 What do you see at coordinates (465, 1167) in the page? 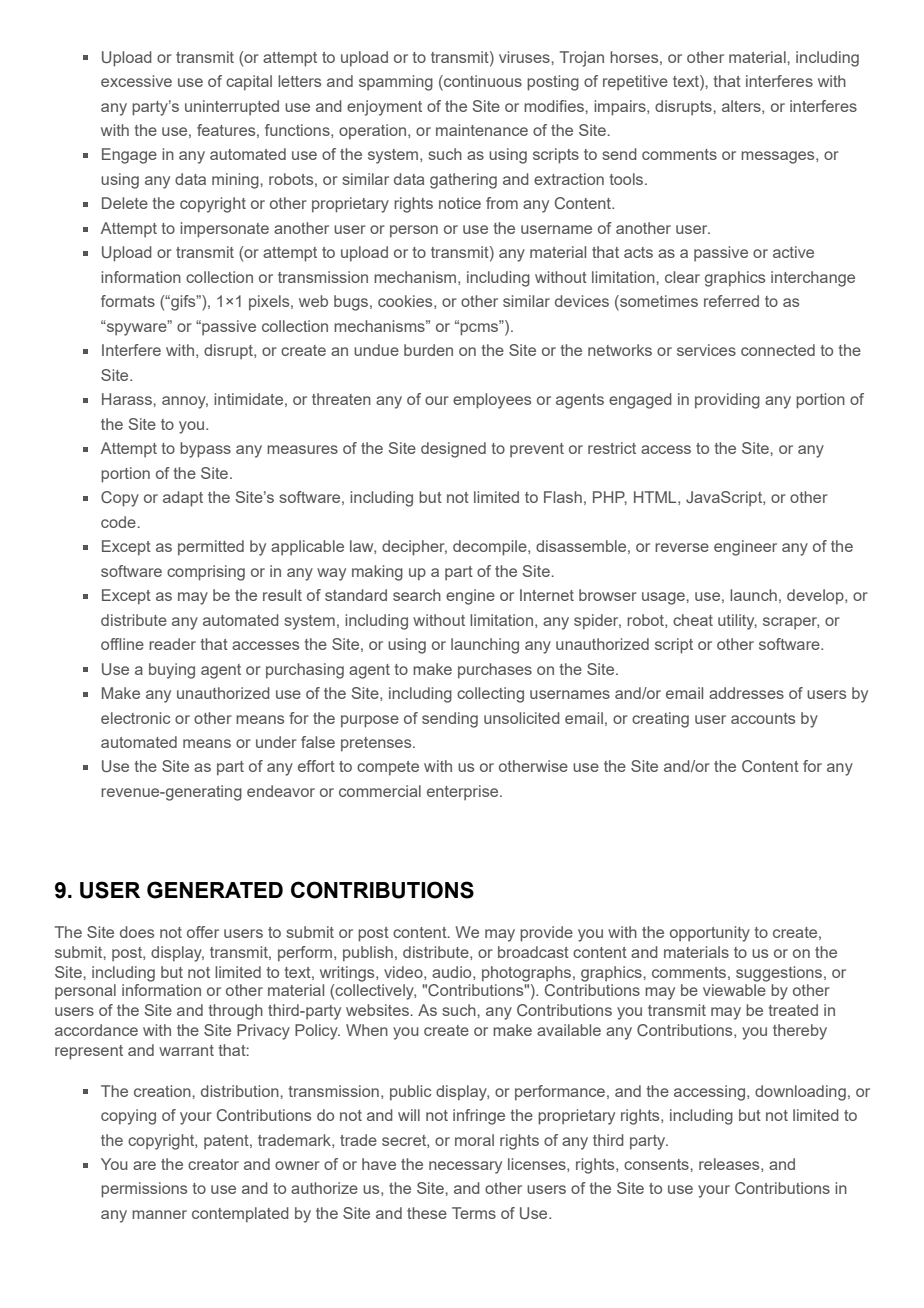
I see `necessary` at bounding box center [465, 1167].
